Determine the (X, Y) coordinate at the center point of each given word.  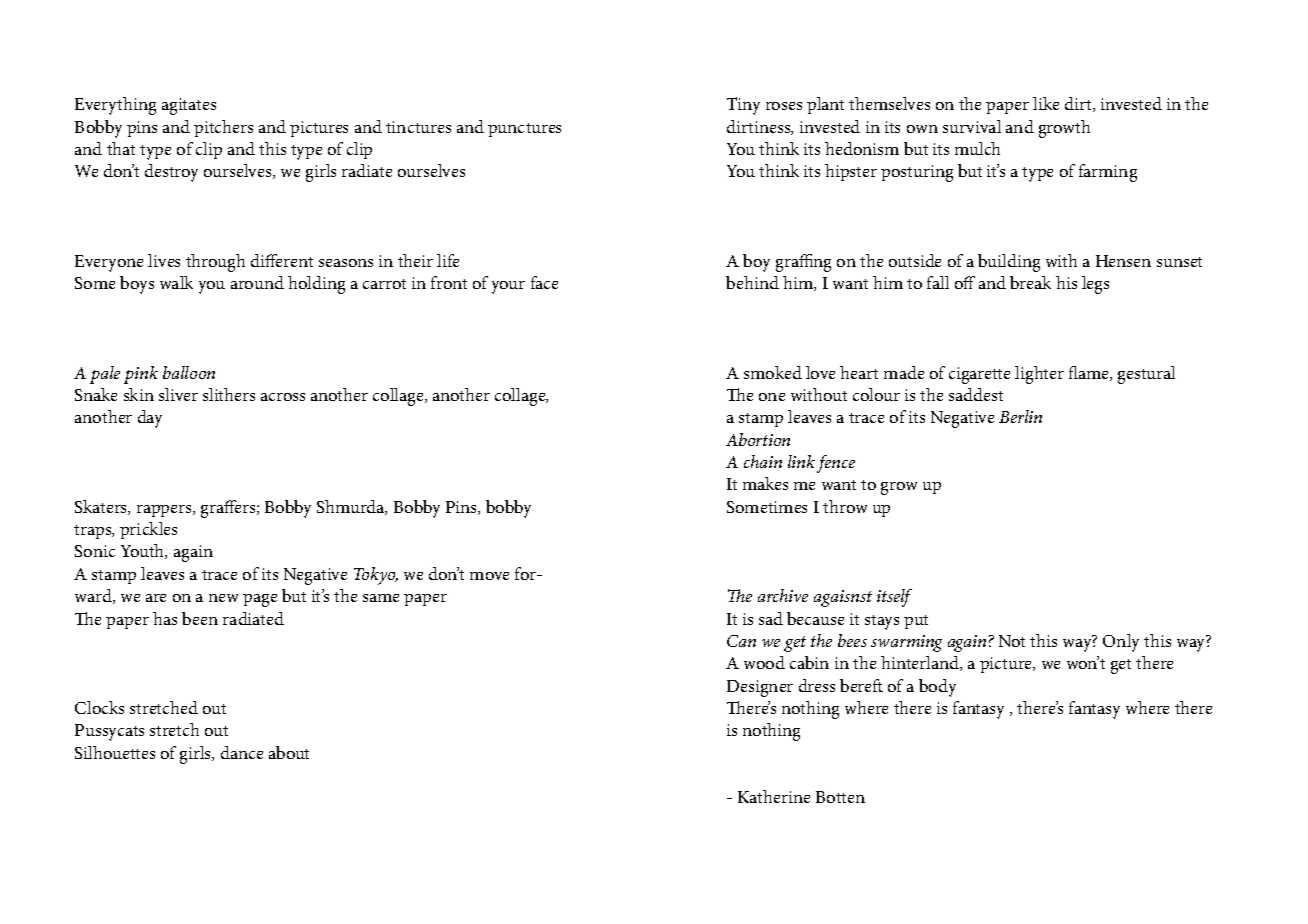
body (937, 688)
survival (972, 126)
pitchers (223, 128)
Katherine (774, 796)
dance (242, 752)
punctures (524, 130)
